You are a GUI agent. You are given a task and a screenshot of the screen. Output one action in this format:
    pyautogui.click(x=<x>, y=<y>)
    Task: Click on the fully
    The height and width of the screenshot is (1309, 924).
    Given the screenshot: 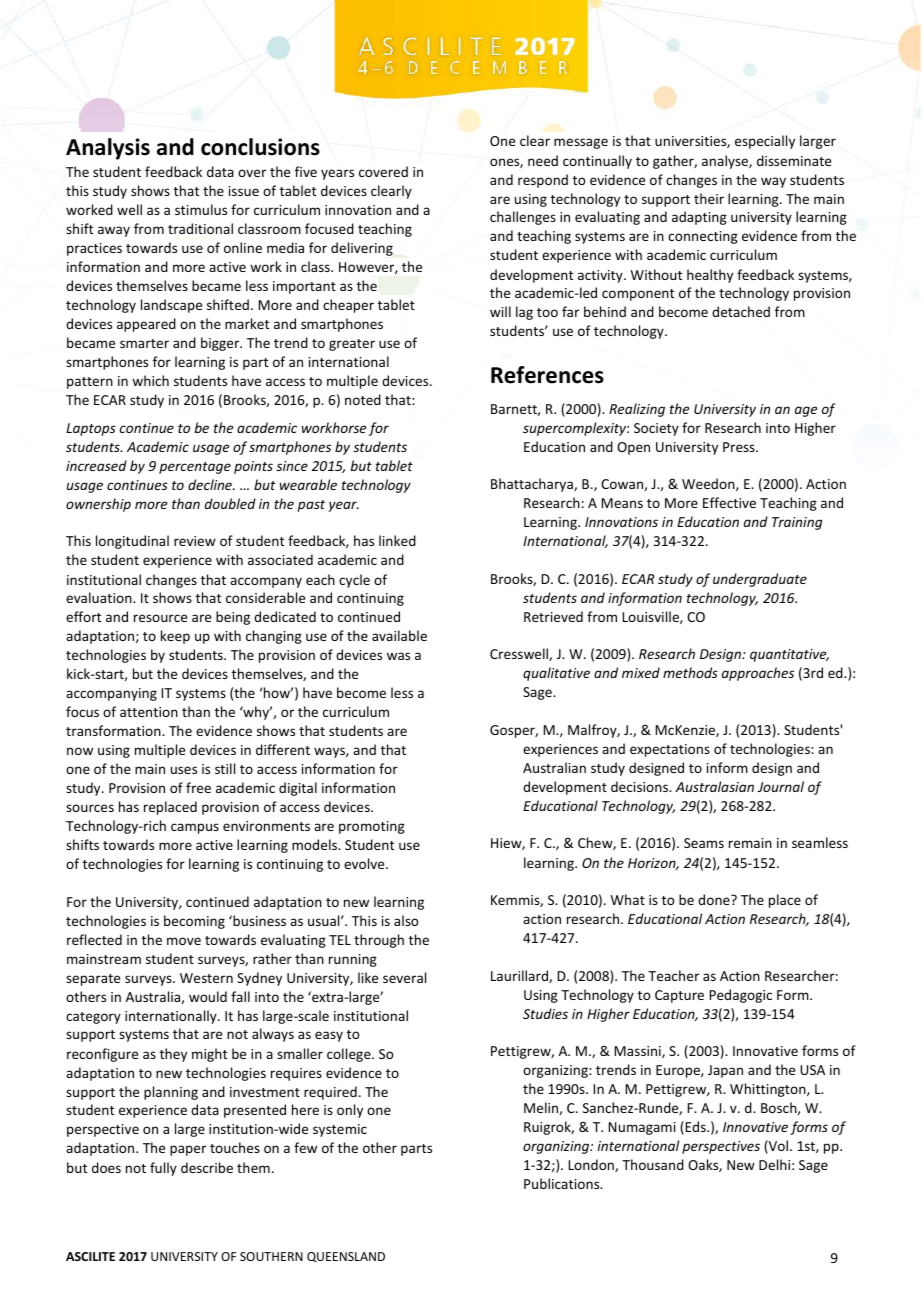 What is the action you would take?
    pyautogui.click(x=163, y=1169)
